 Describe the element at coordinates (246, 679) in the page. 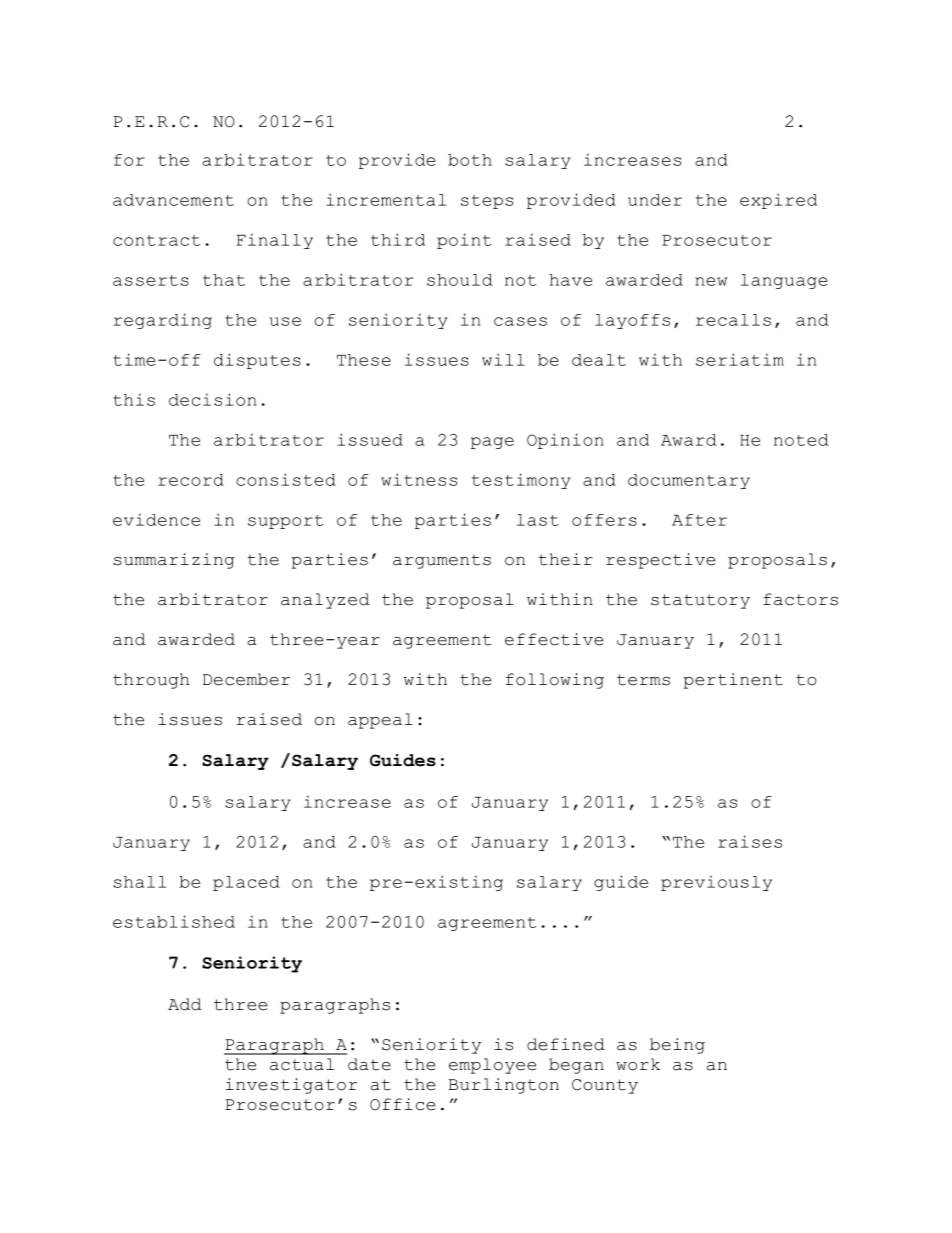

I see `December` at that location.
